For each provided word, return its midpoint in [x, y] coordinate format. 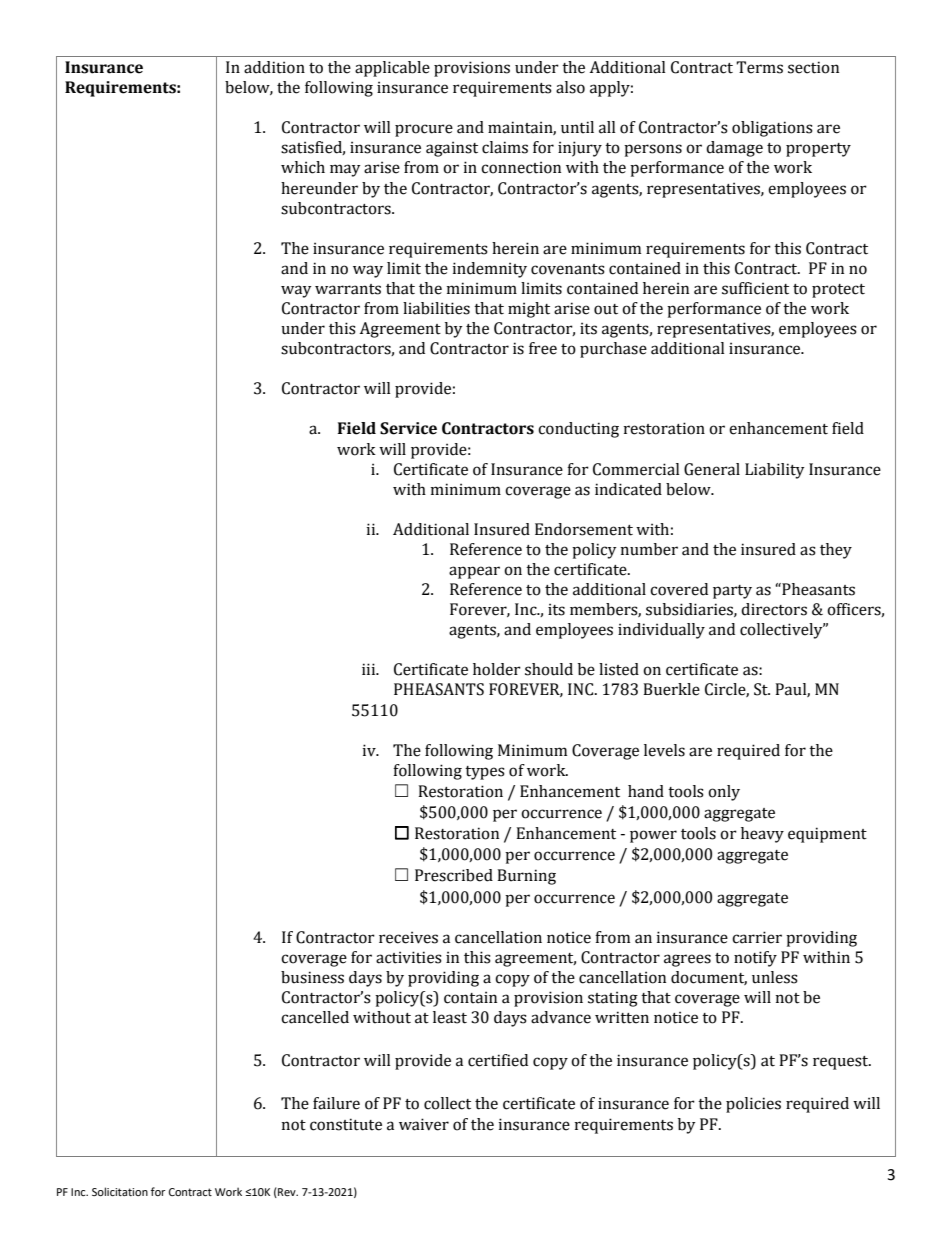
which [303, 167]
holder [497, 669]
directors [774, 609]
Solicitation [120, 1191]
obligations [772, 129]
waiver [424, 1124]
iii [370, 669]
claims [505, 147]
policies [753, 1105]
